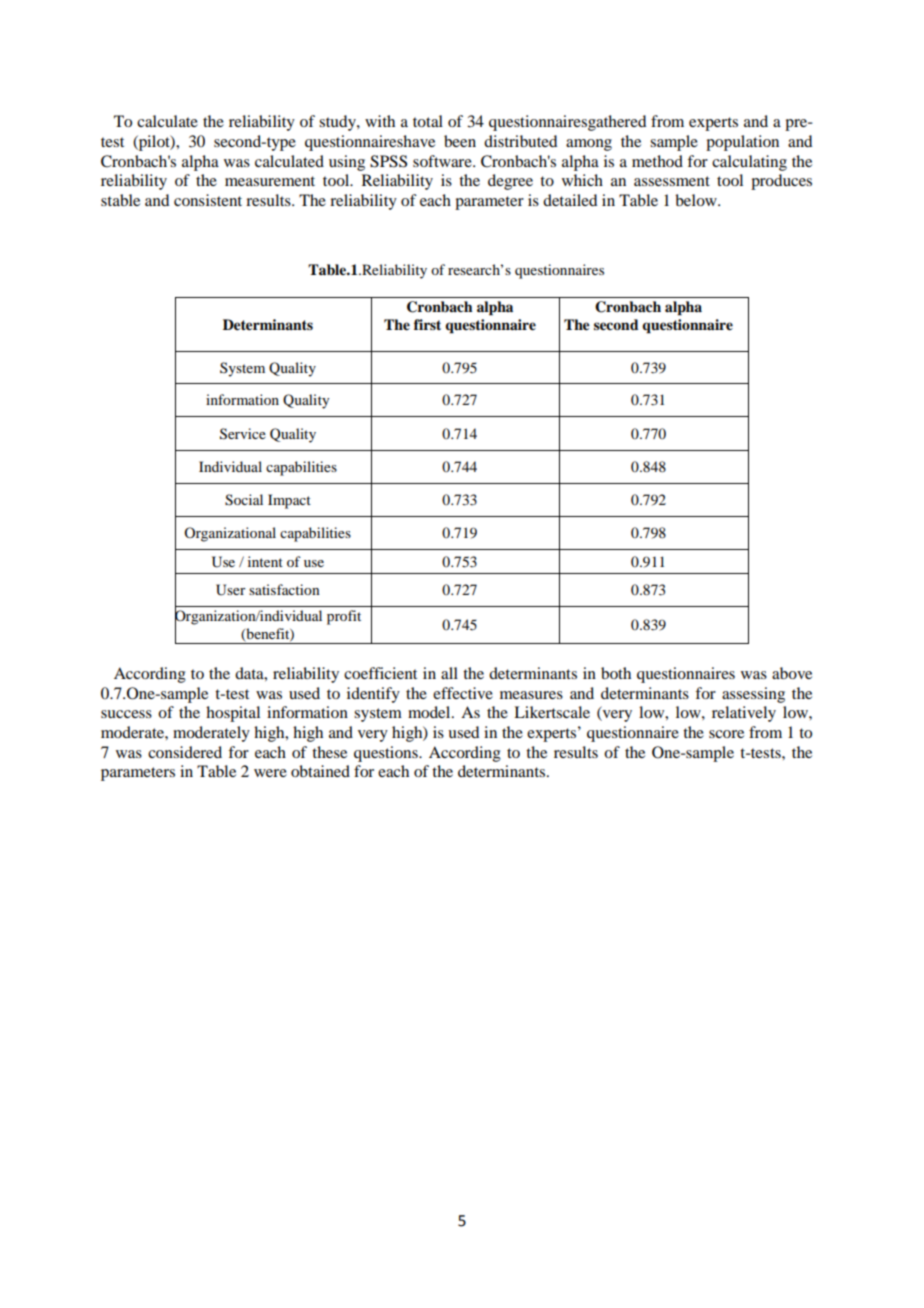 Image resolution: width=924 pixels, height=1308 pixels. Describe the element at coordinates (742, 143) in the screenshot. I see `population` at that location.
